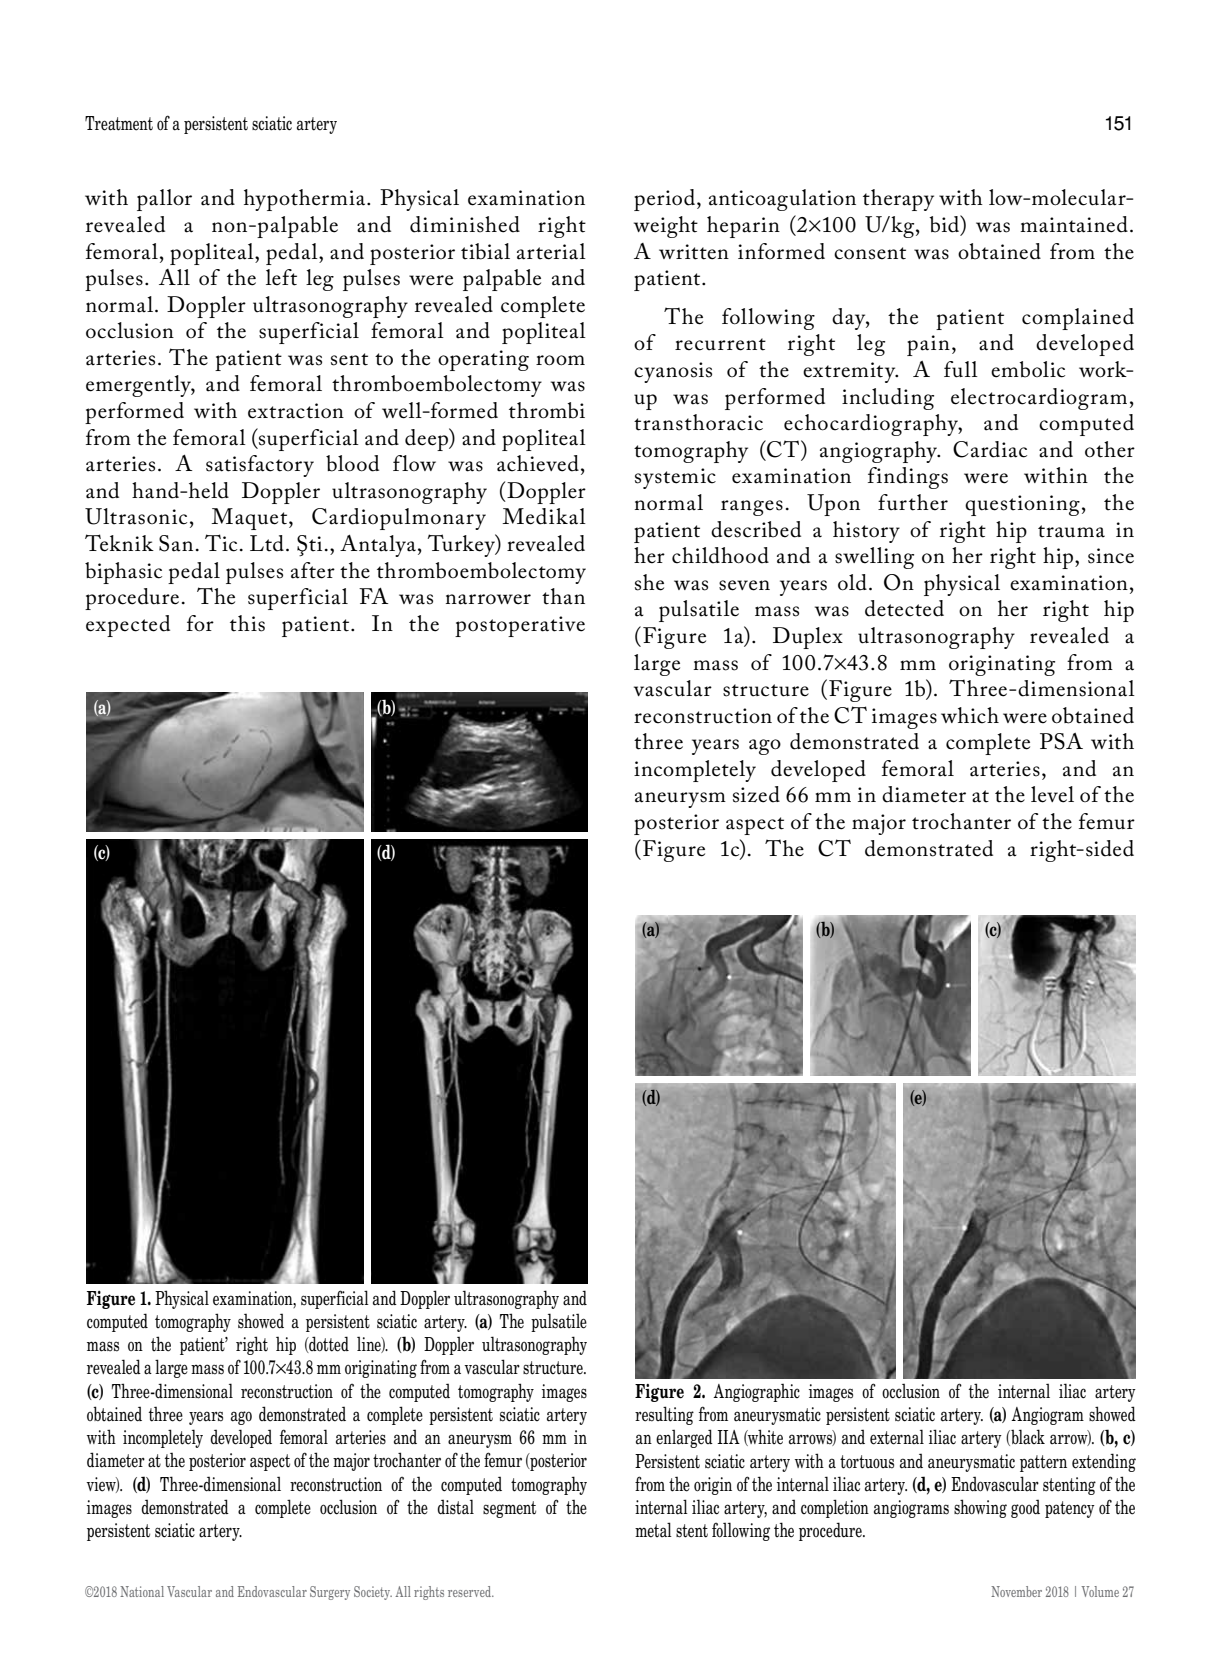 The image size is (1232, 1677). Describe the element at coordinates (666, 200) in the screenshot. I see `period` at that location.
